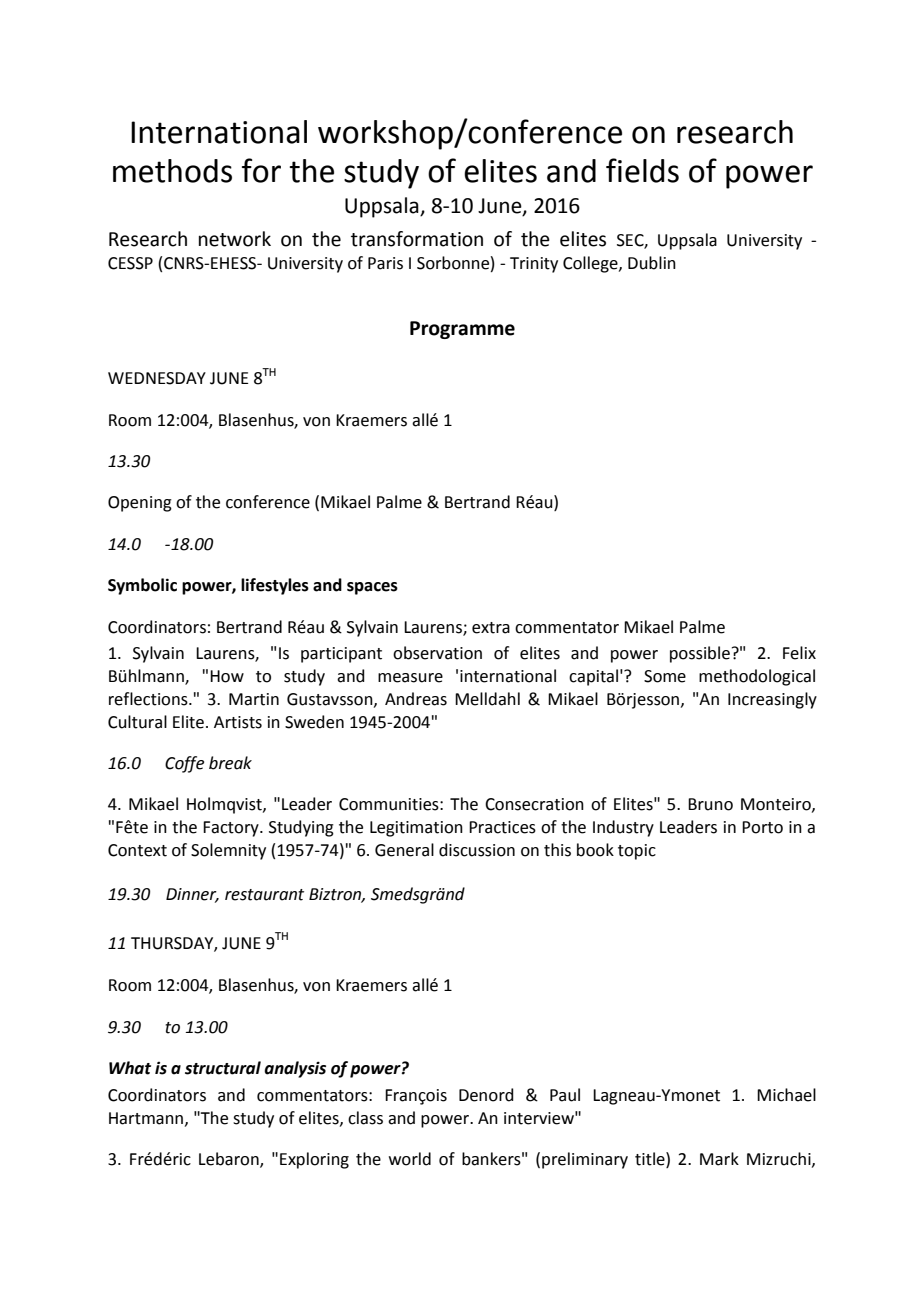  I want to click on transformation, so click(417, 239).
